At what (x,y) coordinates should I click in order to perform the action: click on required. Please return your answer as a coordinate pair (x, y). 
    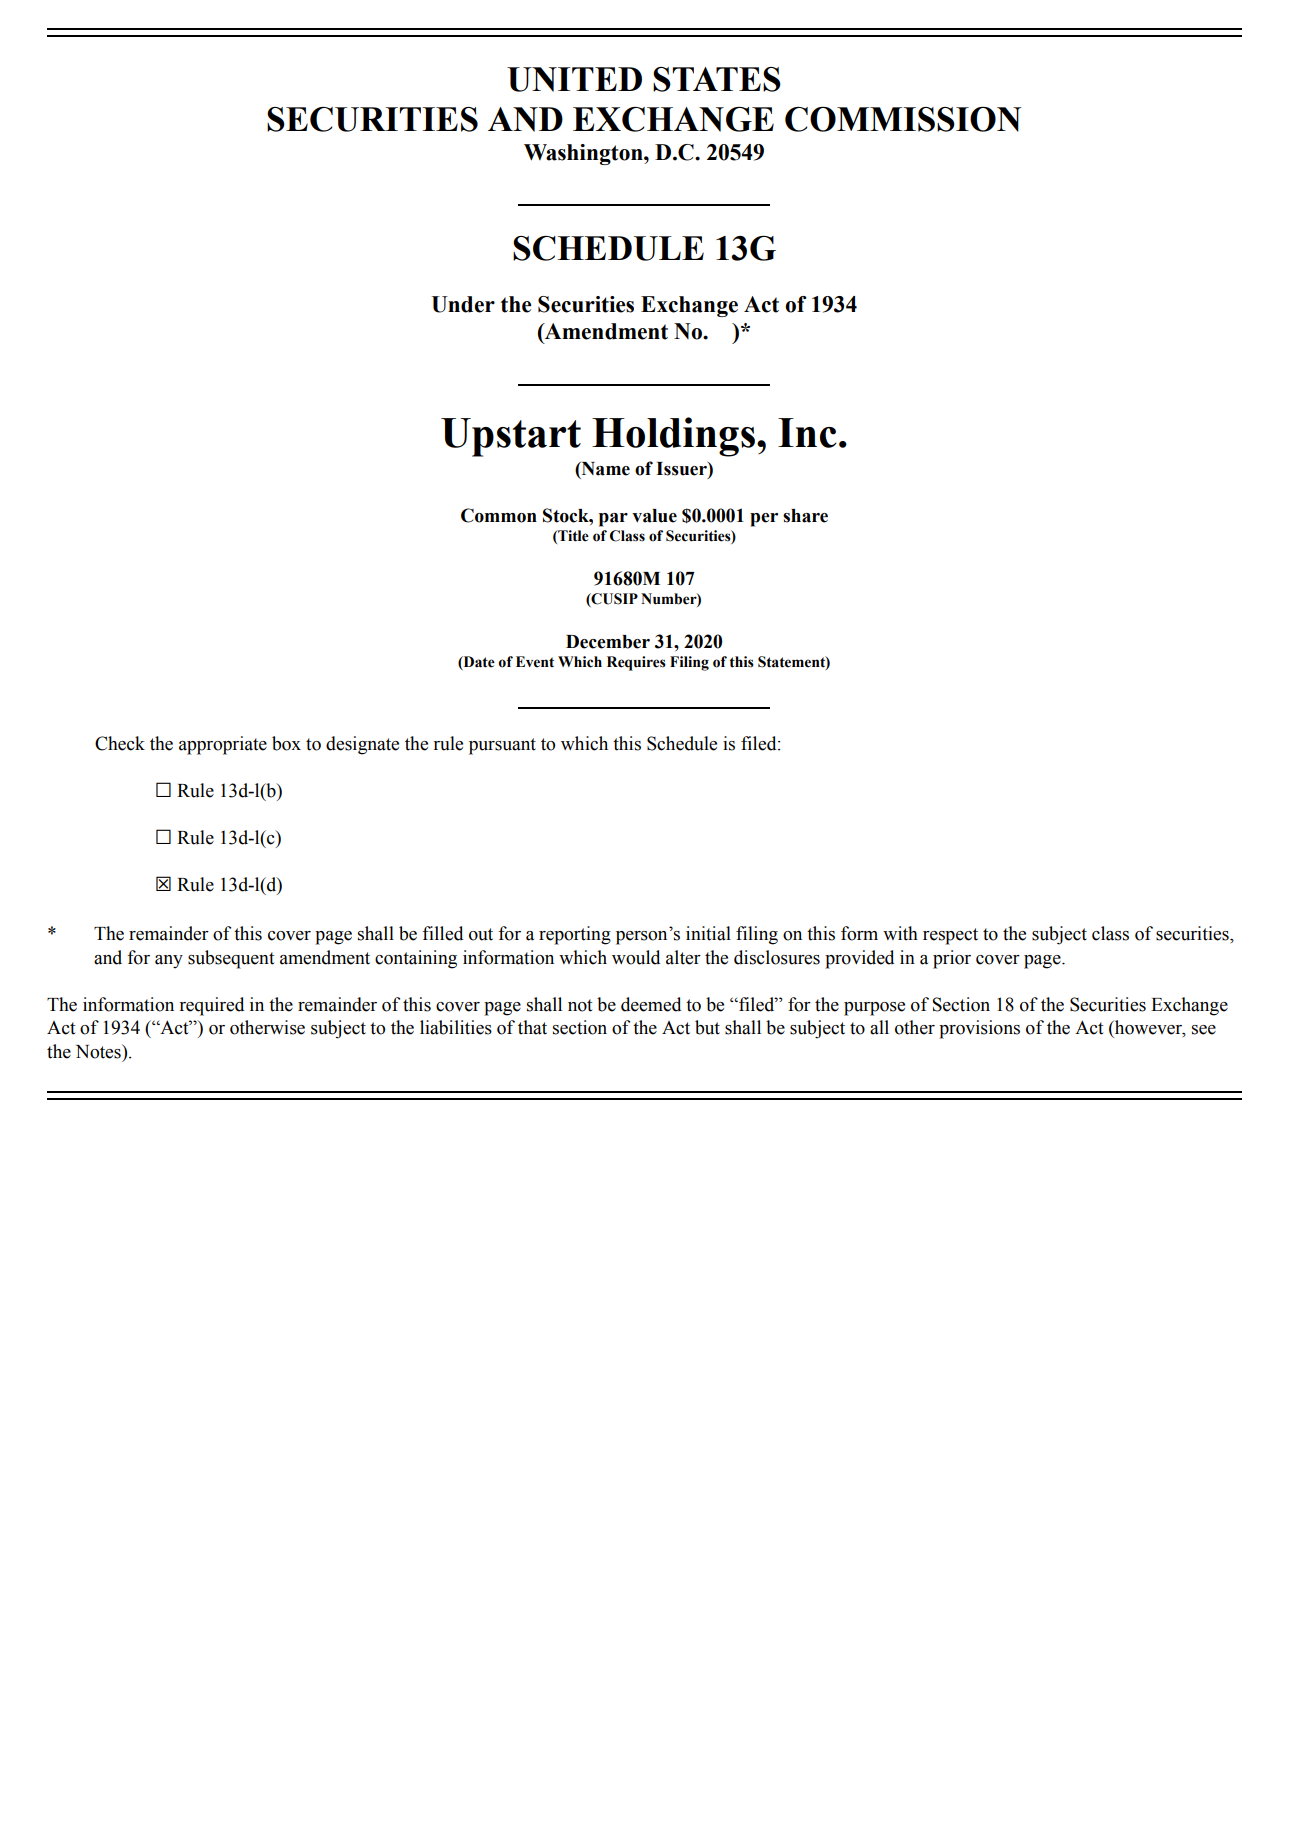
    Looking at the image, I should click on (211, 1006).
